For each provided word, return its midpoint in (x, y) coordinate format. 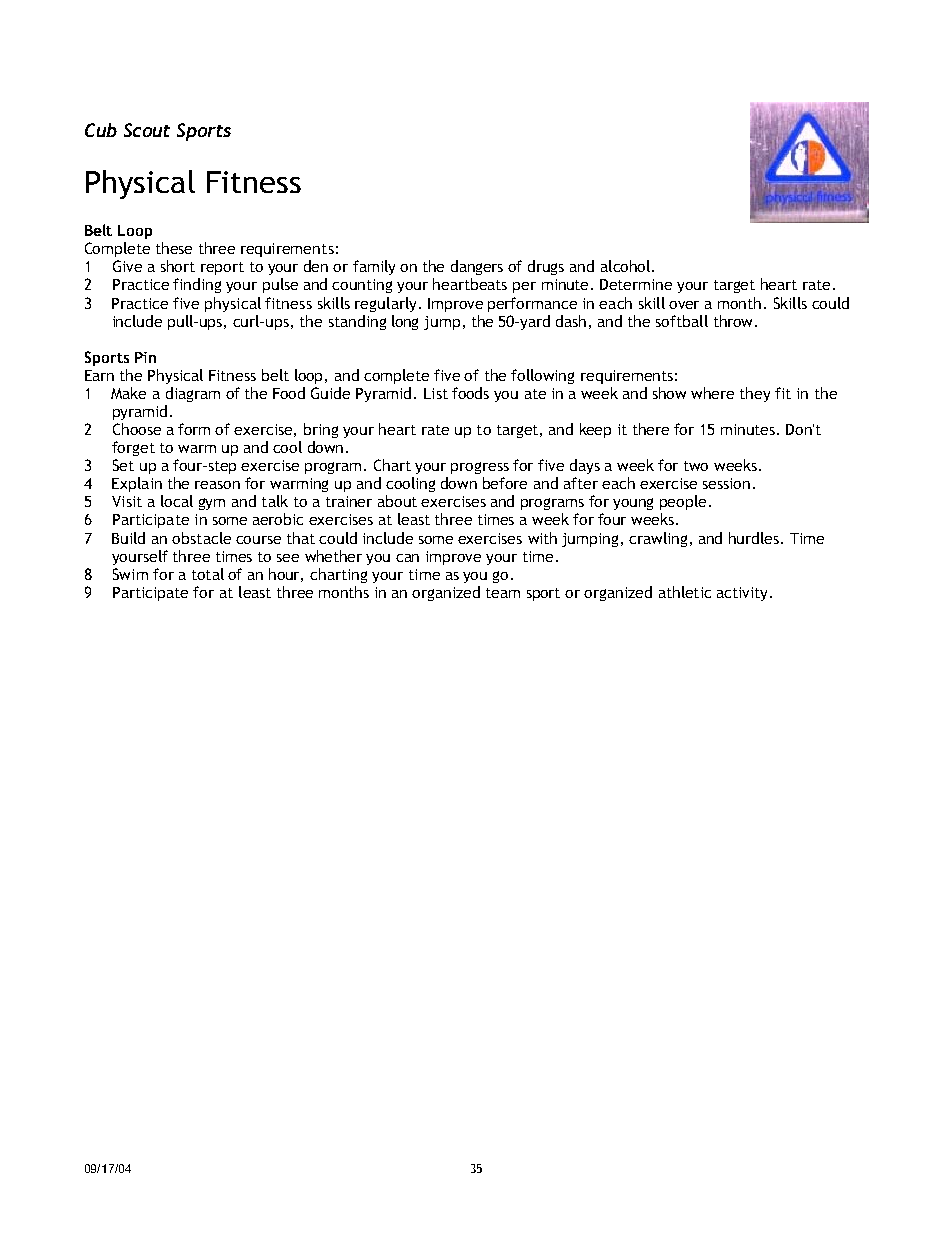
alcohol (625, 266)
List (436, 393)
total (208, 574)
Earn (99, 375)
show (669, 393)
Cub (101, 130)
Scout (147, 130)
